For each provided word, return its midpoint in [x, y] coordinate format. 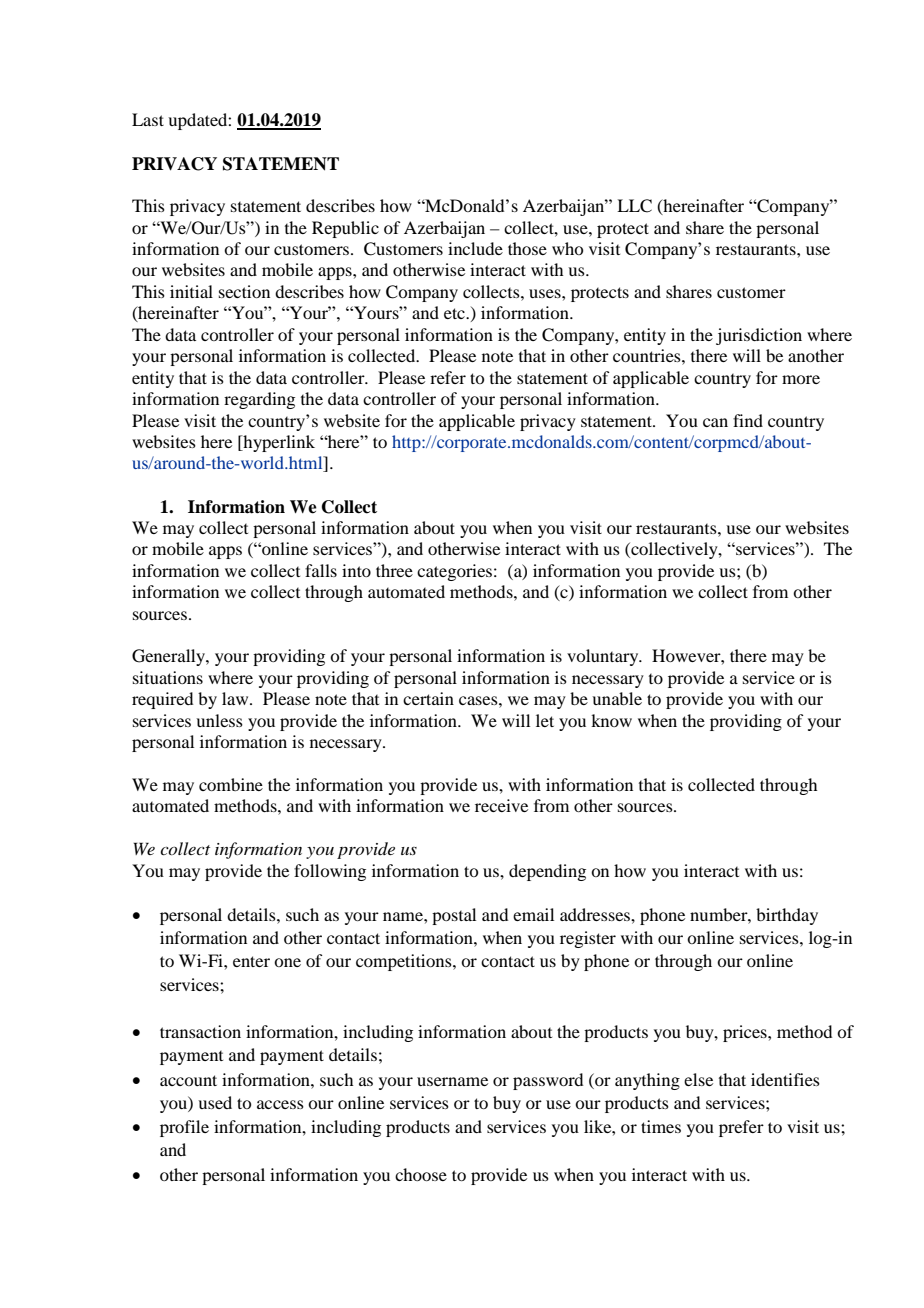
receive [501, 805]
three [394, 570]
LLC [634, 206]
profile [184, 1128]
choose [421, 1174]
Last [148, 119]
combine [231, 784]
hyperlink [278, 443]
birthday [787, 916]
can [715, 422]
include [475, 248]
